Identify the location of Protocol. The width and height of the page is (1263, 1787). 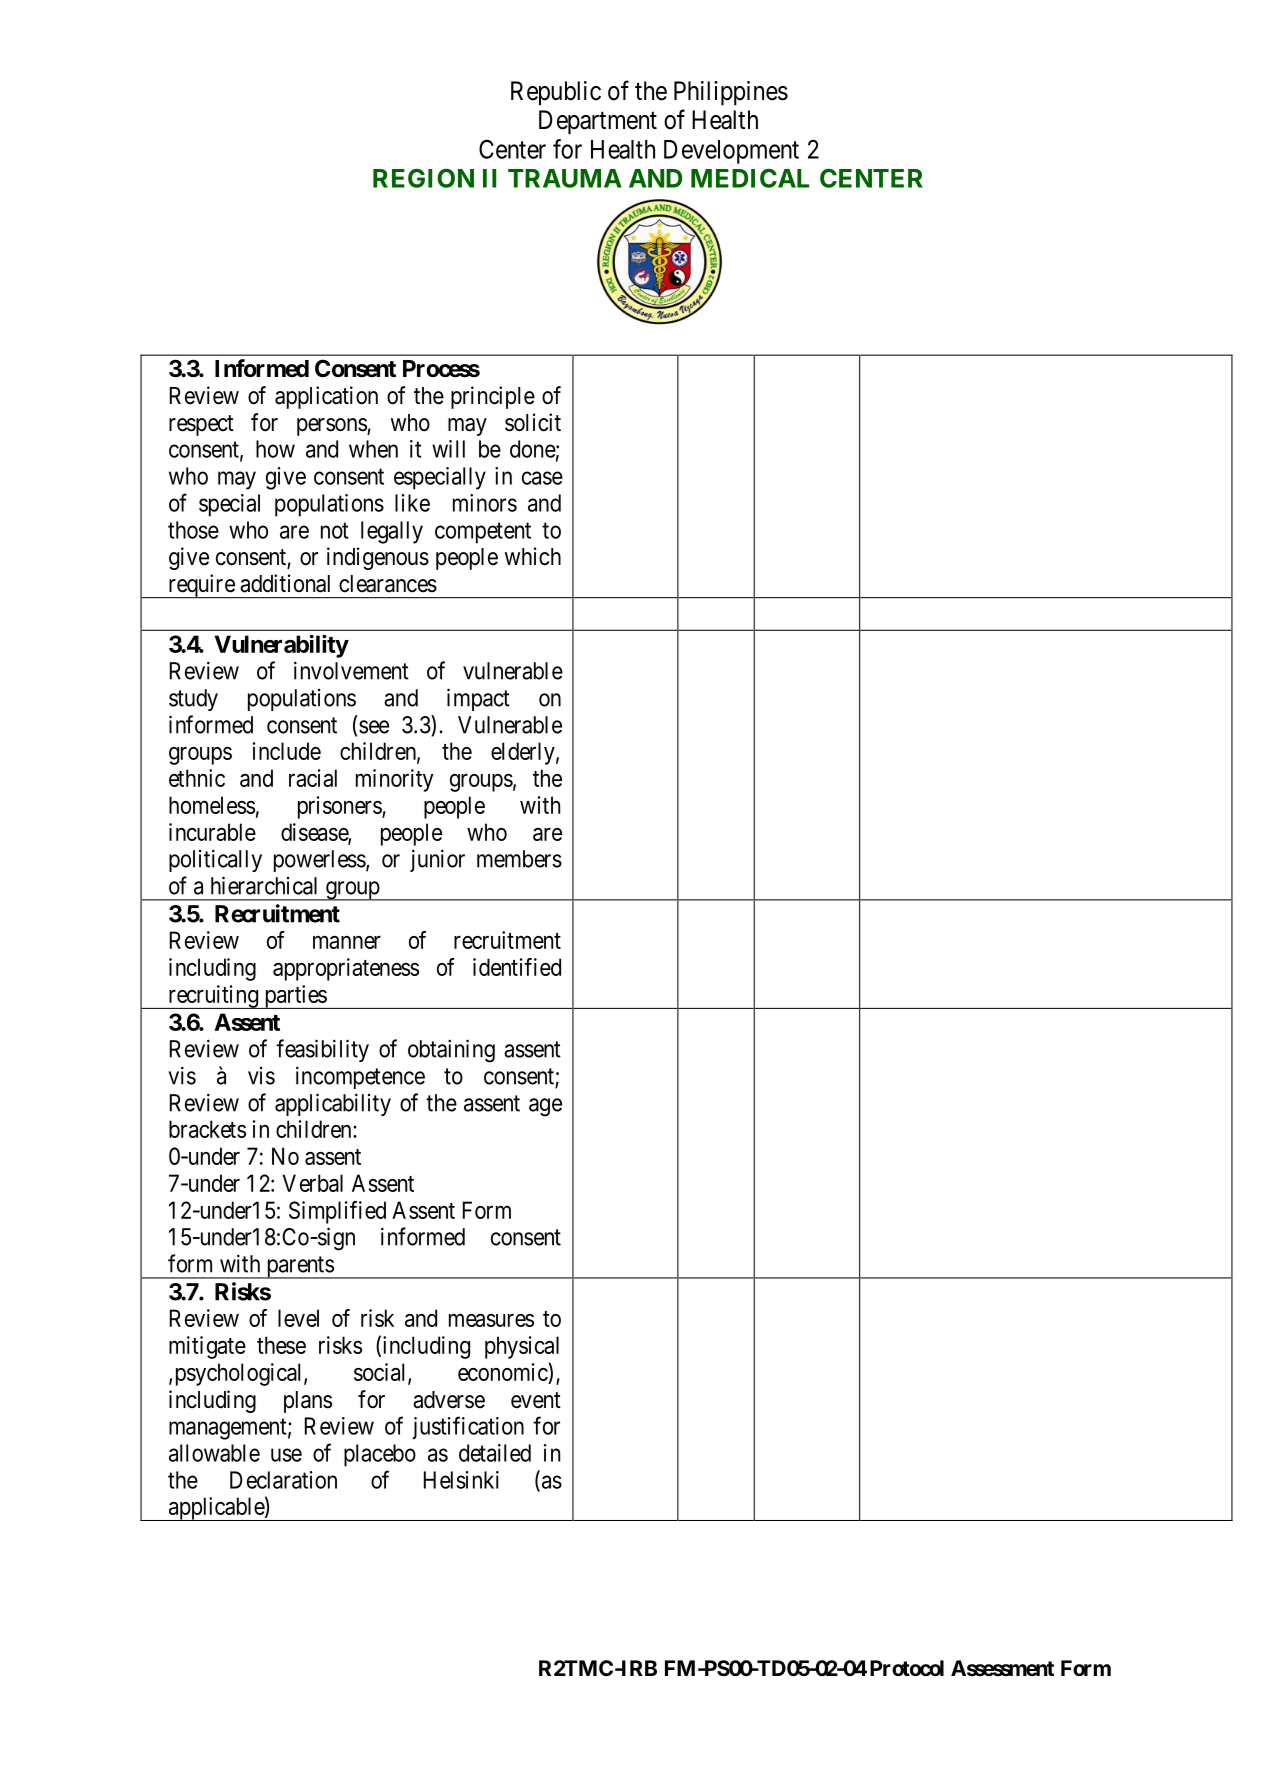
(907, 1668).
